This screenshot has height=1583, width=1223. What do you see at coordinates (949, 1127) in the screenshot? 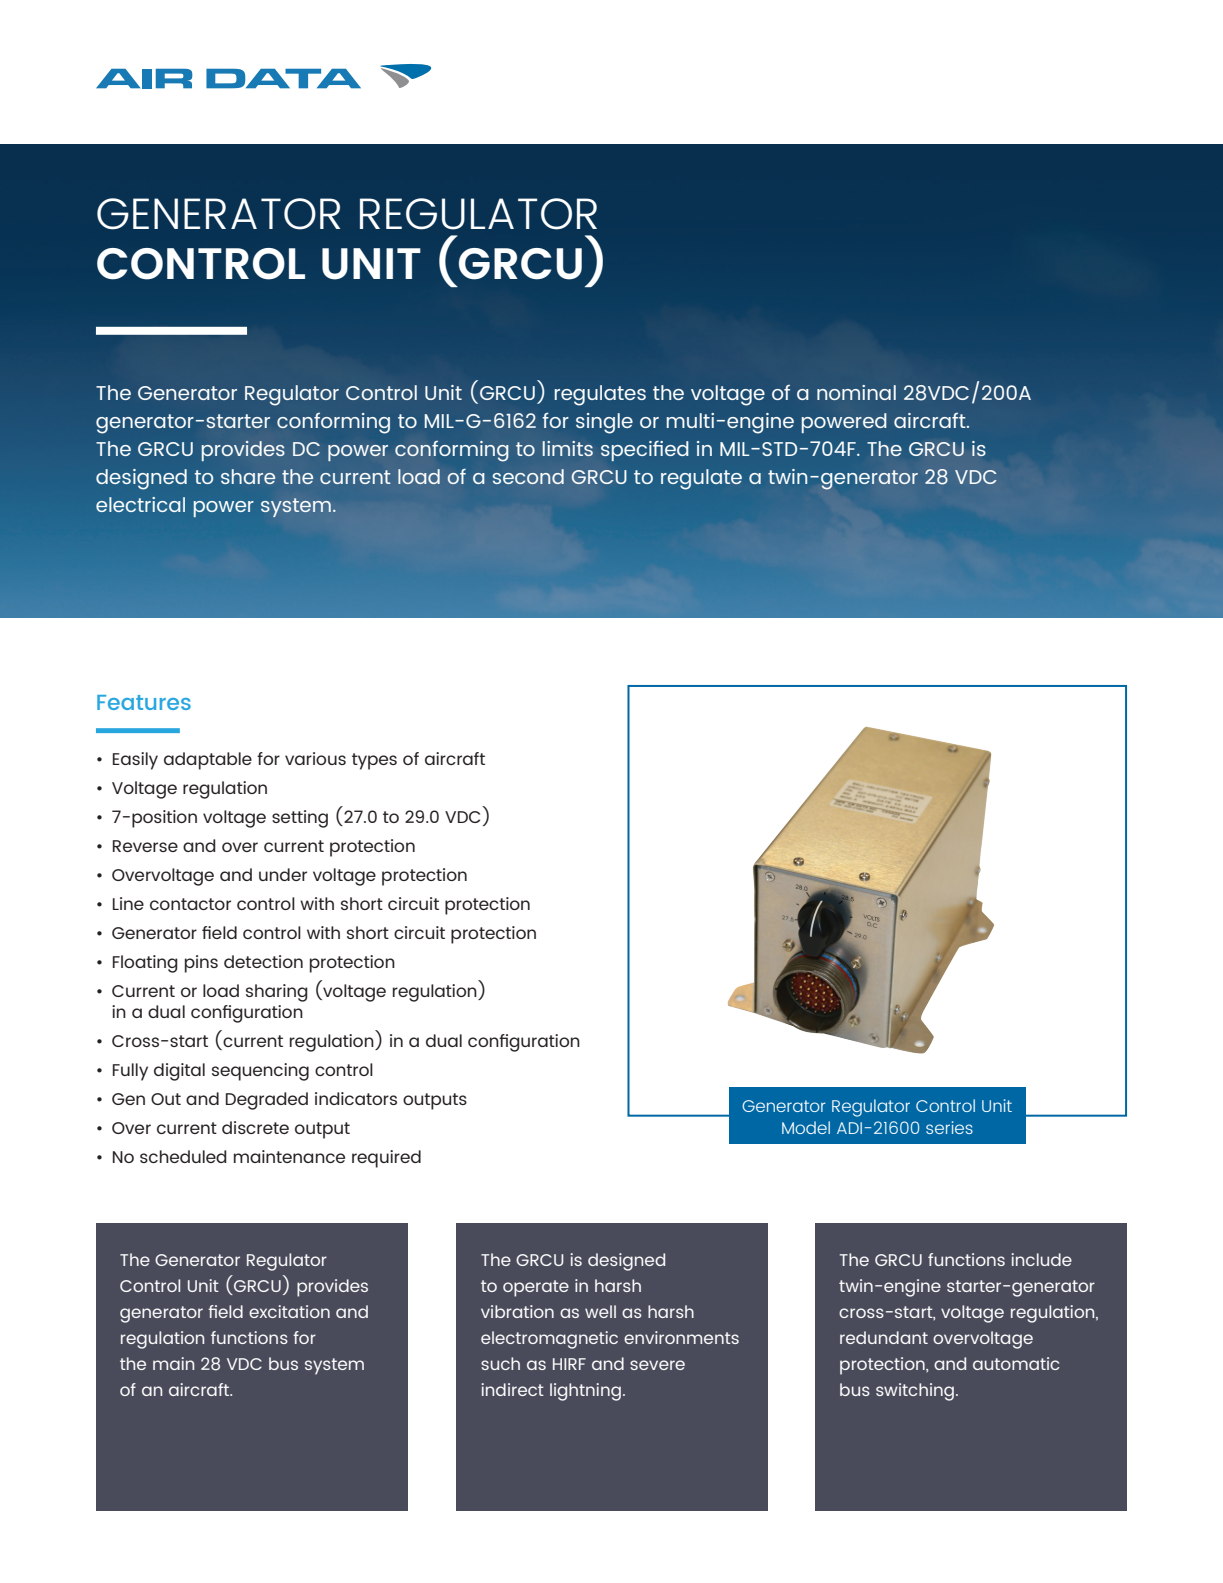
I see `series` at bounding box center [949, 1127].
